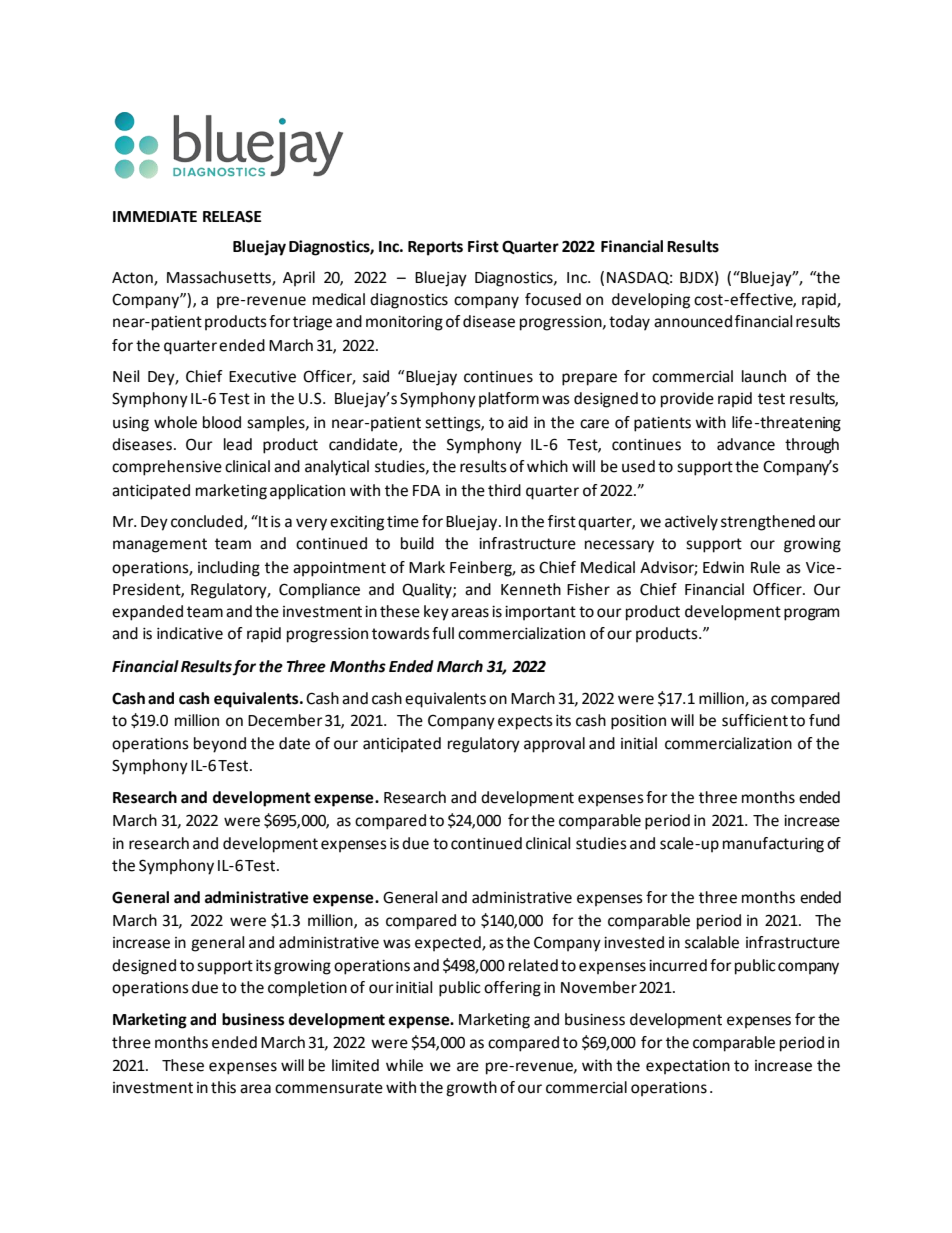 Image resolution: width=952 pixels, height=1233 pixels. I want to click on strengthened, so click(768, 523).
